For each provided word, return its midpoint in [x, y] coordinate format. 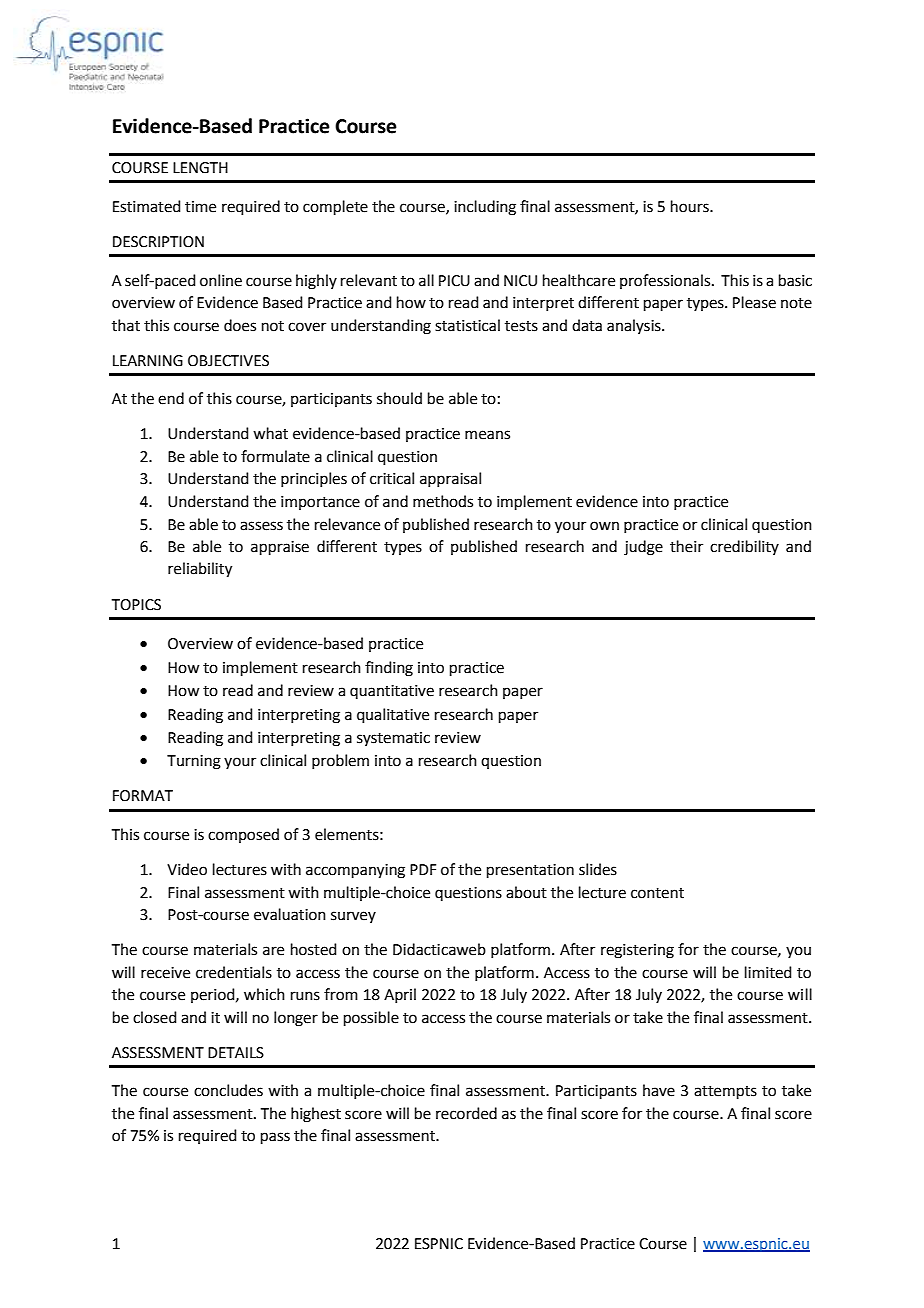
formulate [275, 456]
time [200, 207]
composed [243, 835]
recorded [466, 1113]
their [686, 546]
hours [691, 206]
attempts [725, 1092]
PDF [423, 869]
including [485, 208]
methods [443, 501]
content [657, 893]
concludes [228, 1090]
